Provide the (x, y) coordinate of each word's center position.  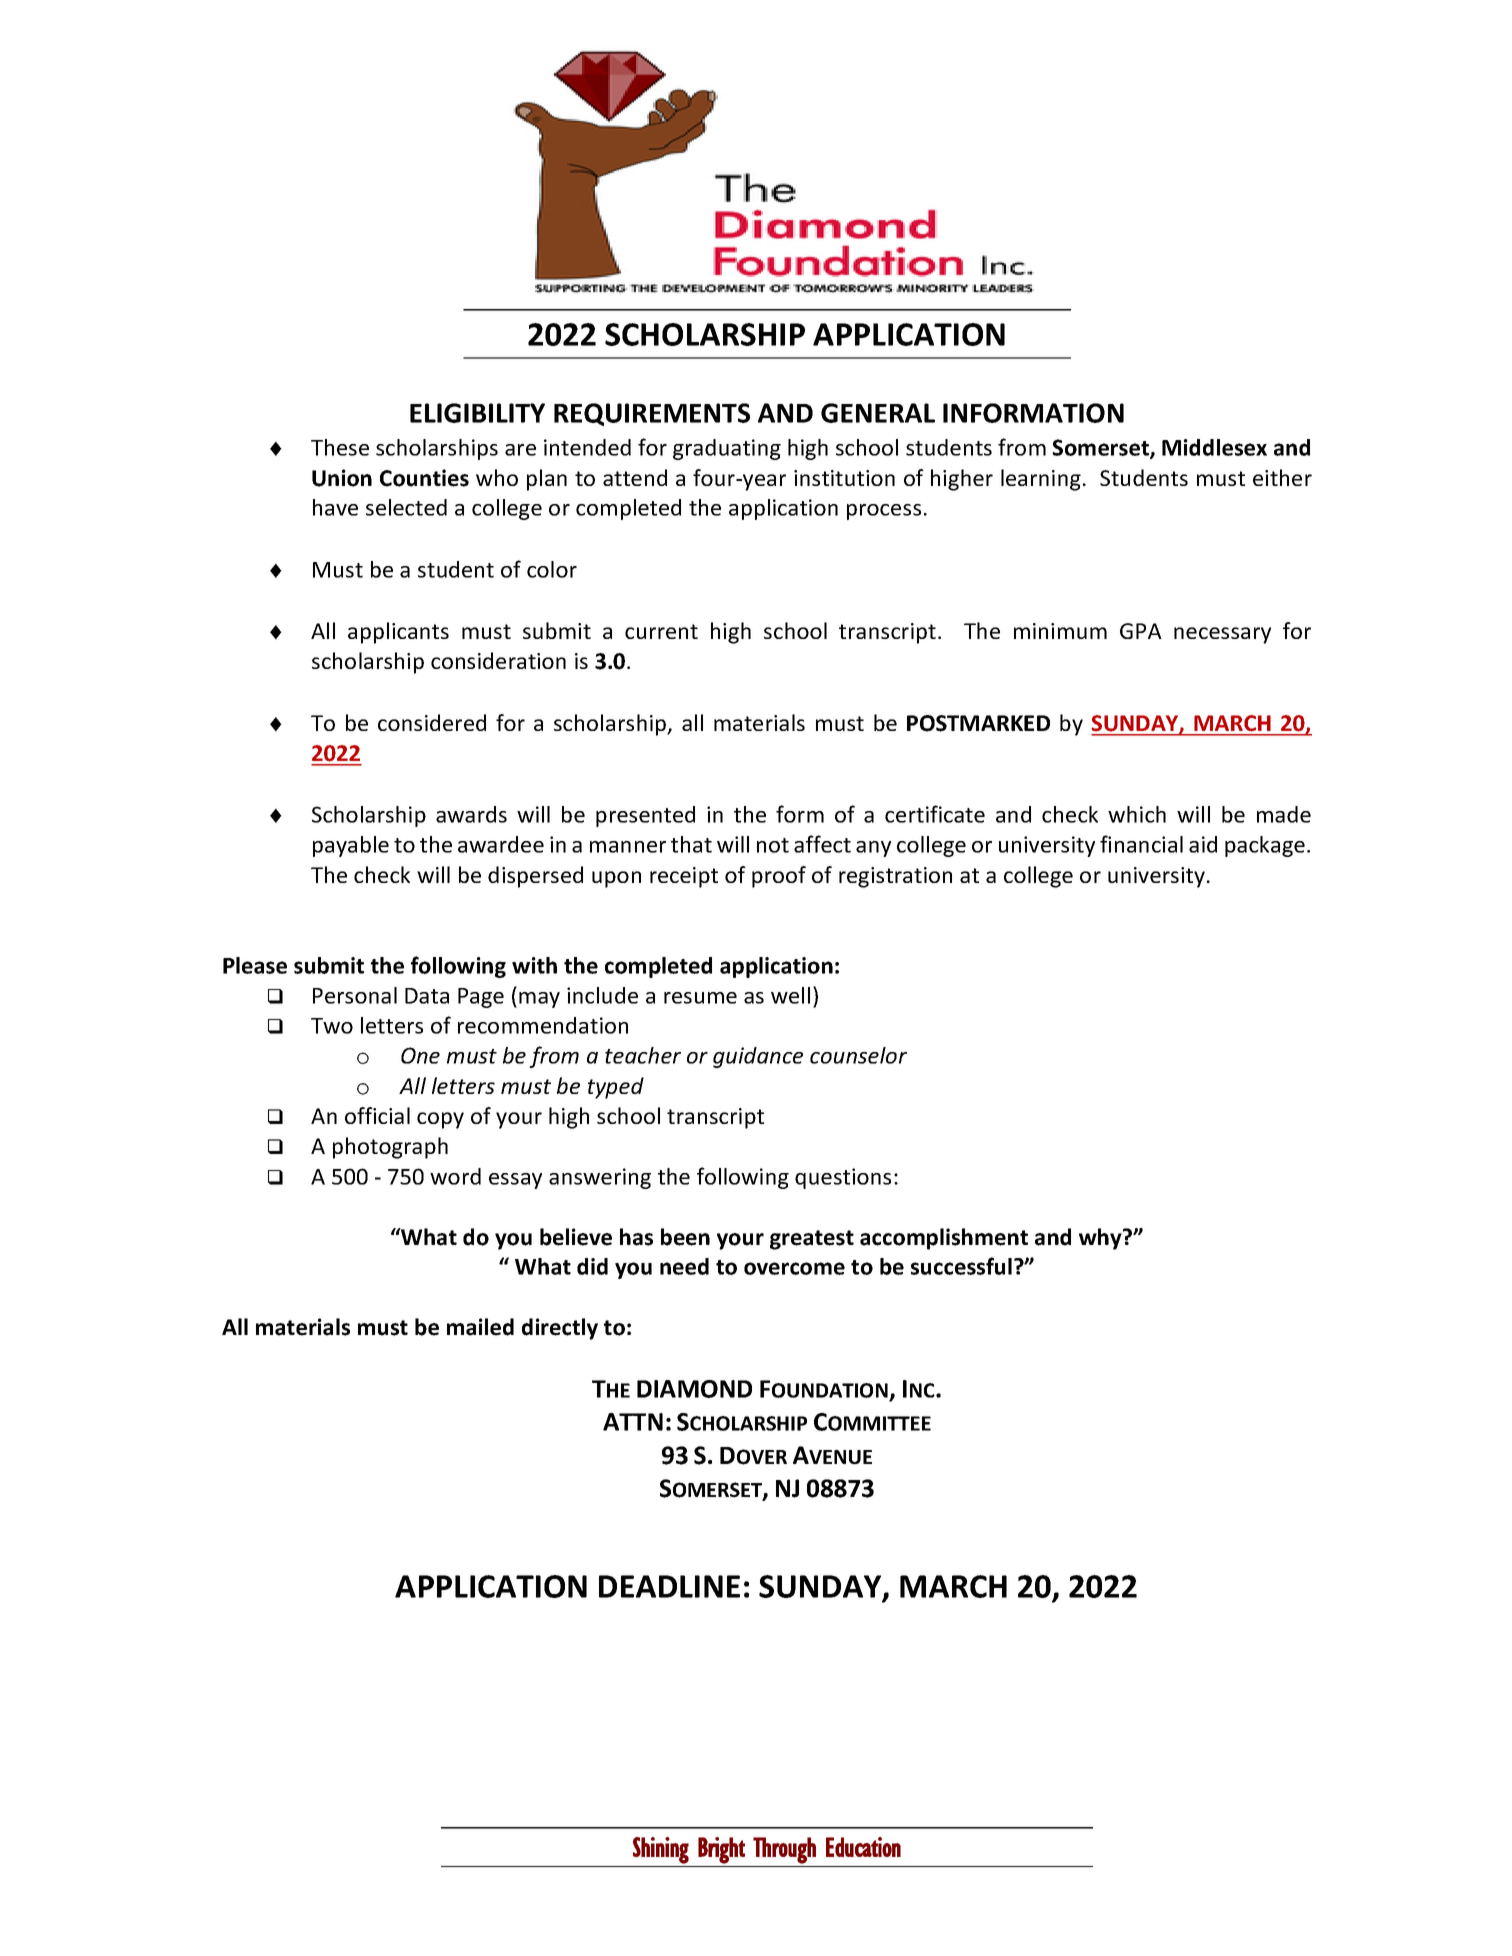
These (340, 447)
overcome (794, 1268)
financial (1141, 844)
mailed (480, 1327)
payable (351, 846)
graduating (727, 449)
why (1101, 1239)
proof (779, 877)
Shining (661, 1850)
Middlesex (1214, 447)
